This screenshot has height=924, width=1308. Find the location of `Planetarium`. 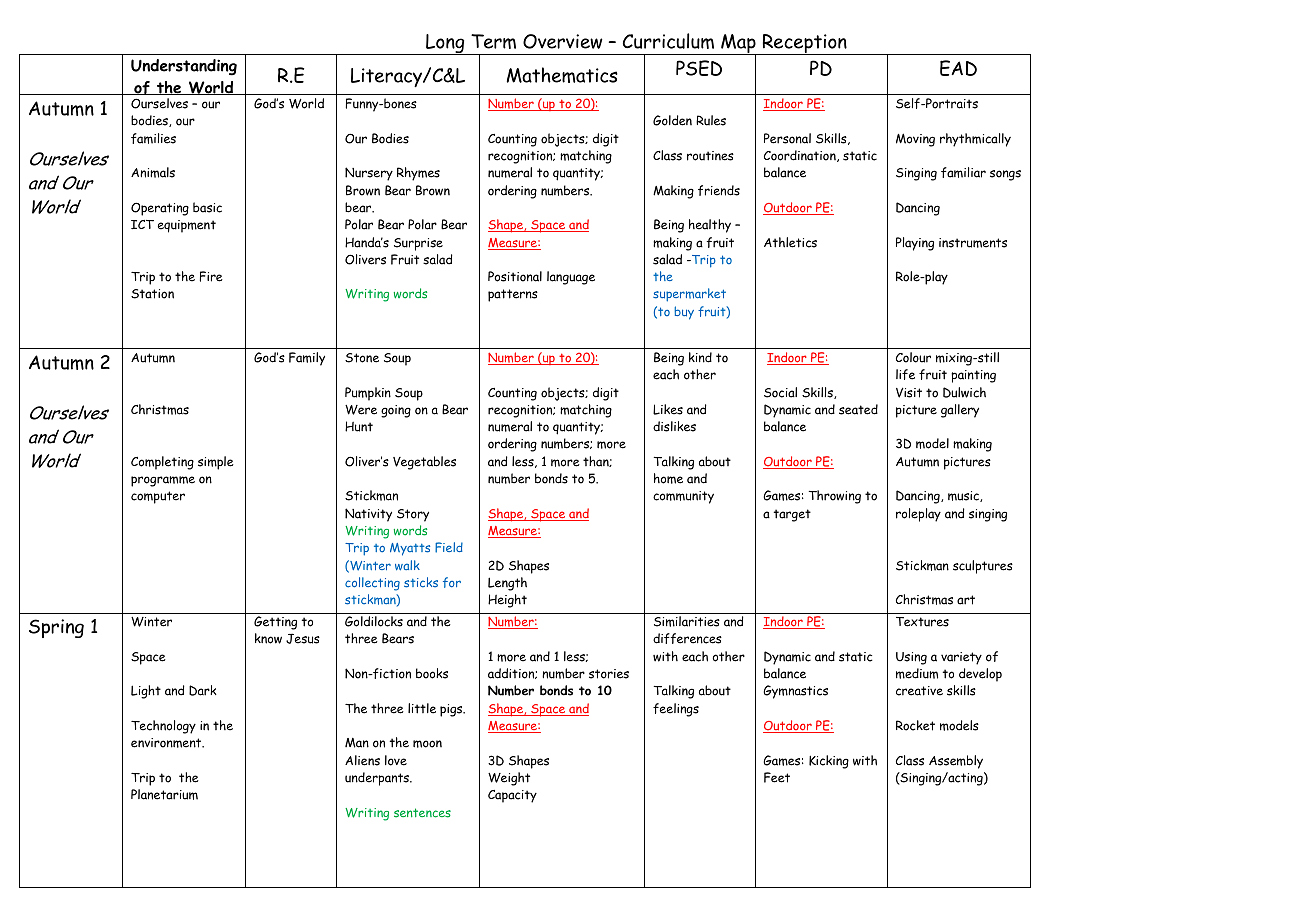

Planetarium is located at coordinates (164, 794).
